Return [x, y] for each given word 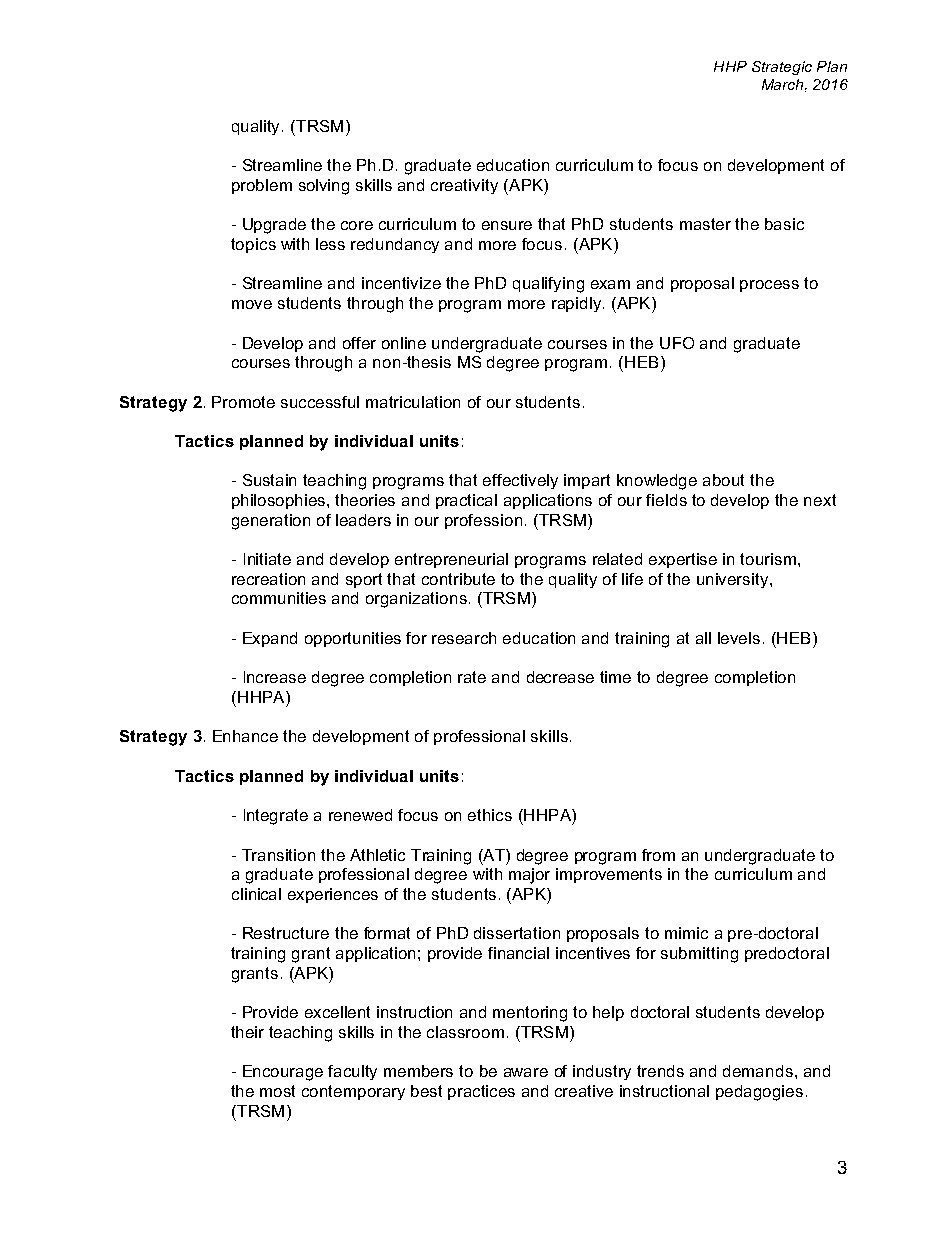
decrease [560, 677]
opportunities [353, 639]
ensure [507, 225]
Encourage [283, 1073]
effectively [520, 481]
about [723, 480]
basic [784, 224]
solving [324, 187]
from [658, 855]
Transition [278, 855]
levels [739, 638]
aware [526, 1072]
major [529, 876]
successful [320, 402]
